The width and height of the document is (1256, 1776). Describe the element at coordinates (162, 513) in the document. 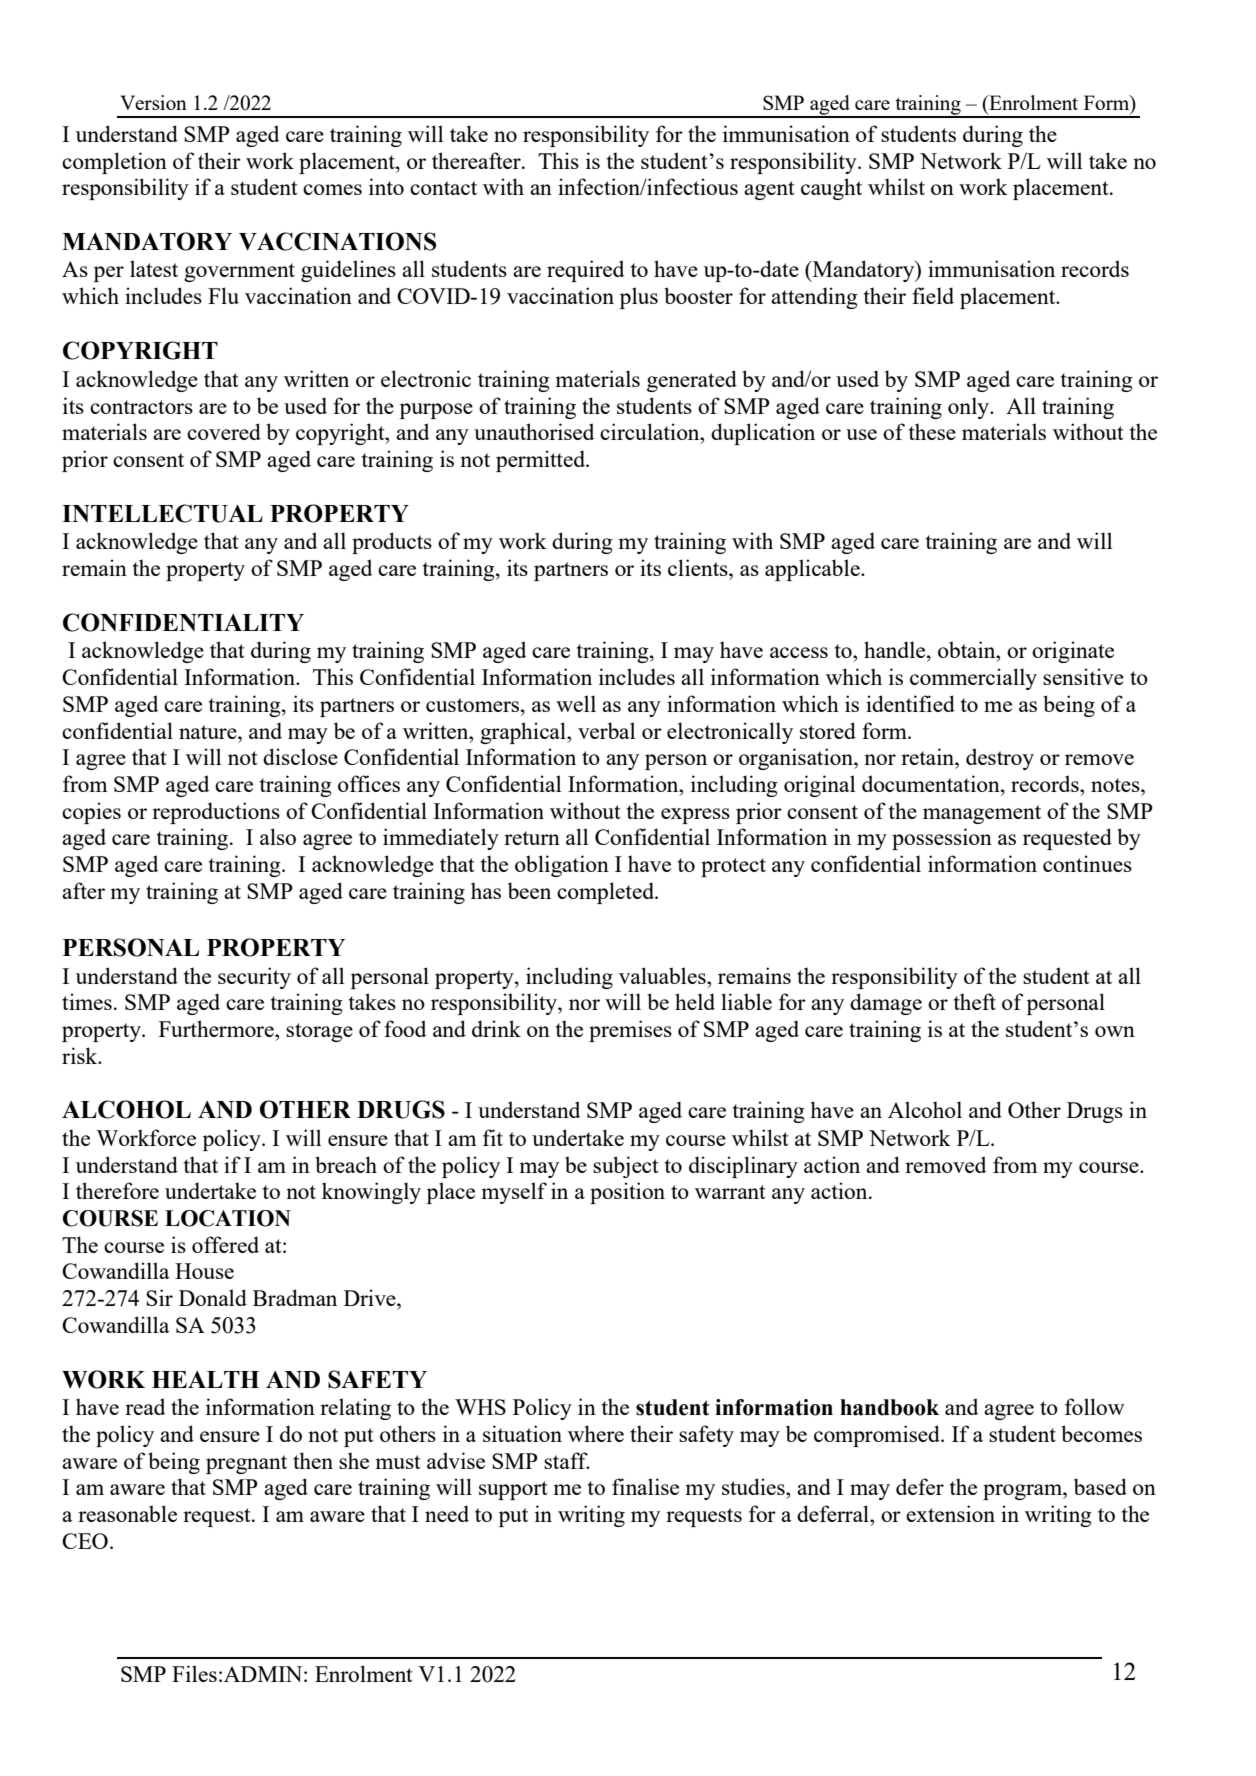

I see `INTELLECTUAL` at that location.
